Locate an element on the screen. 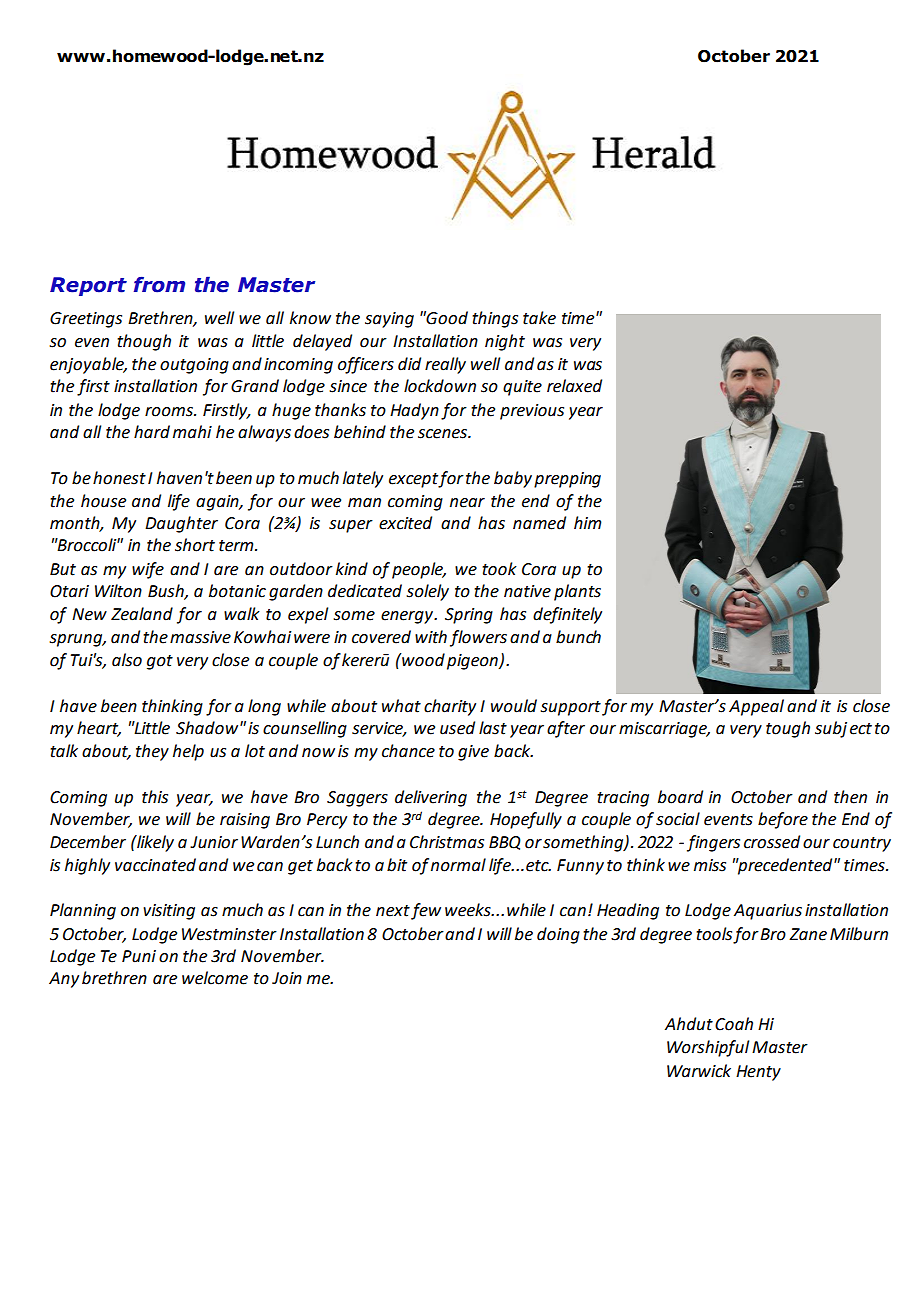 Image resolution: width=924 pixels, height=1308 pixels. take is located at coordinates (539, 318).
